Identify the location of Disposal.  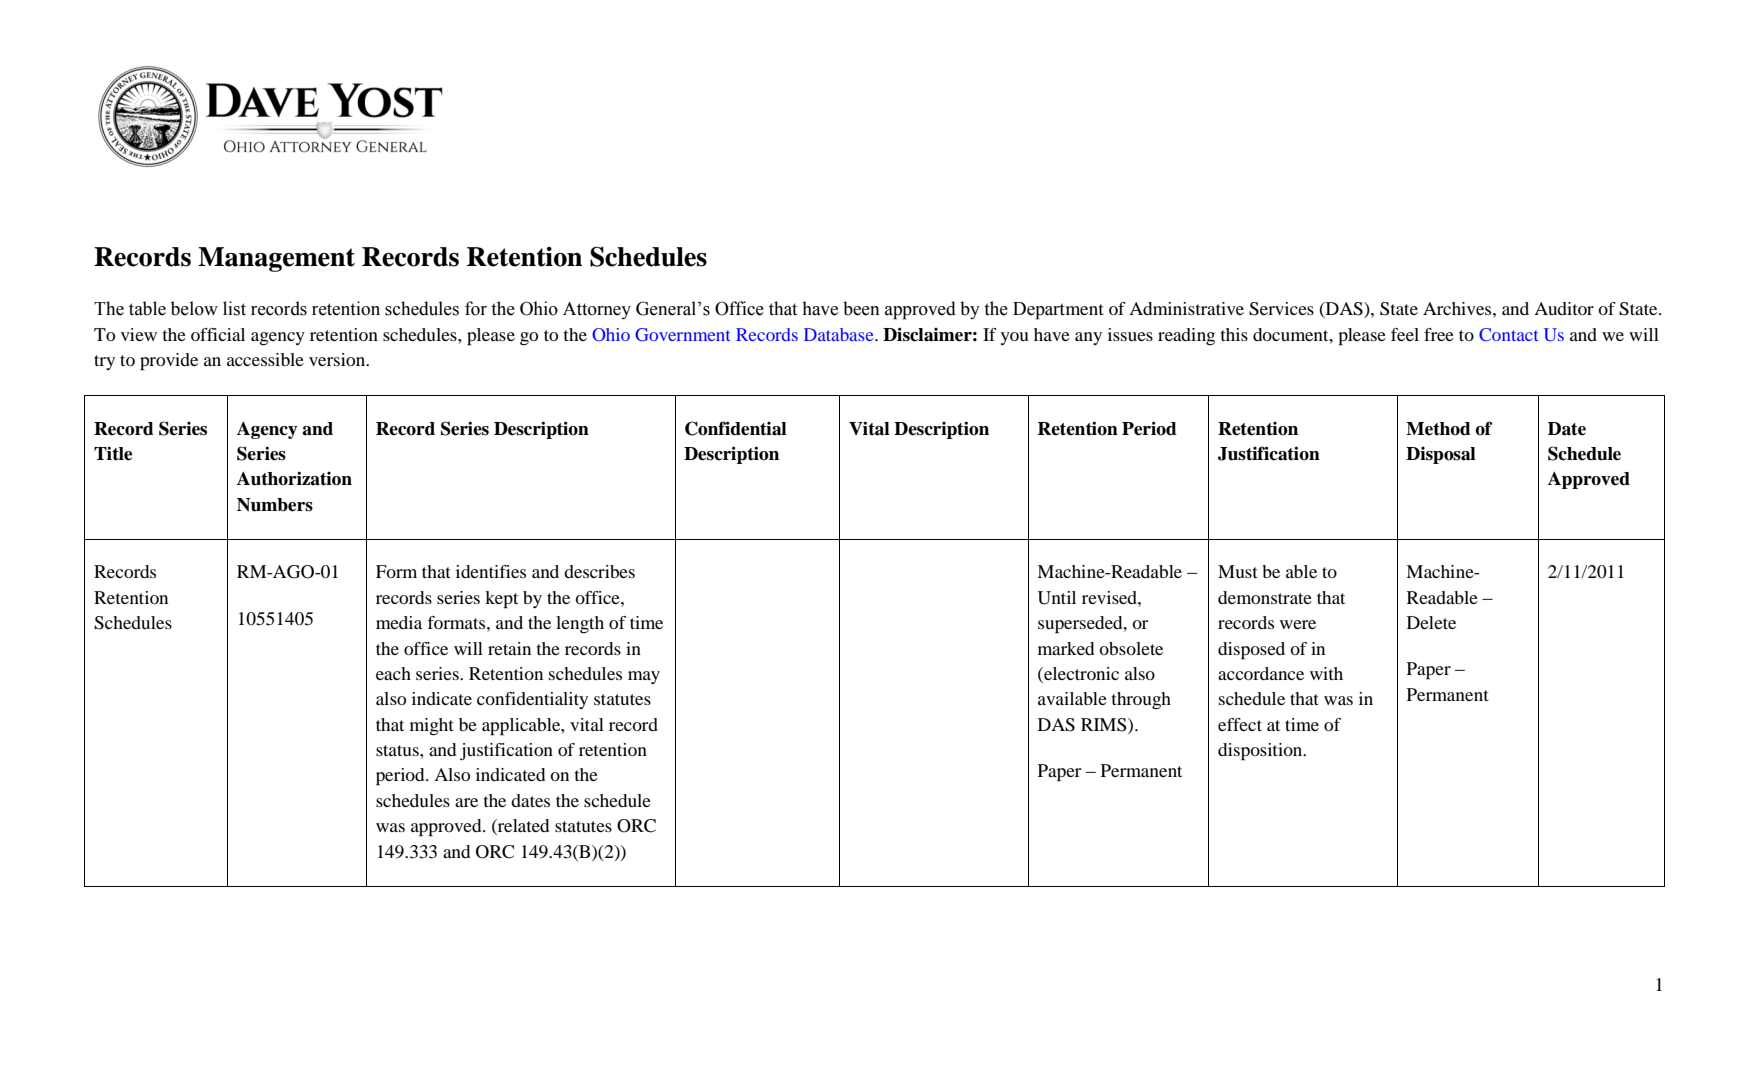
(1441, 455).
